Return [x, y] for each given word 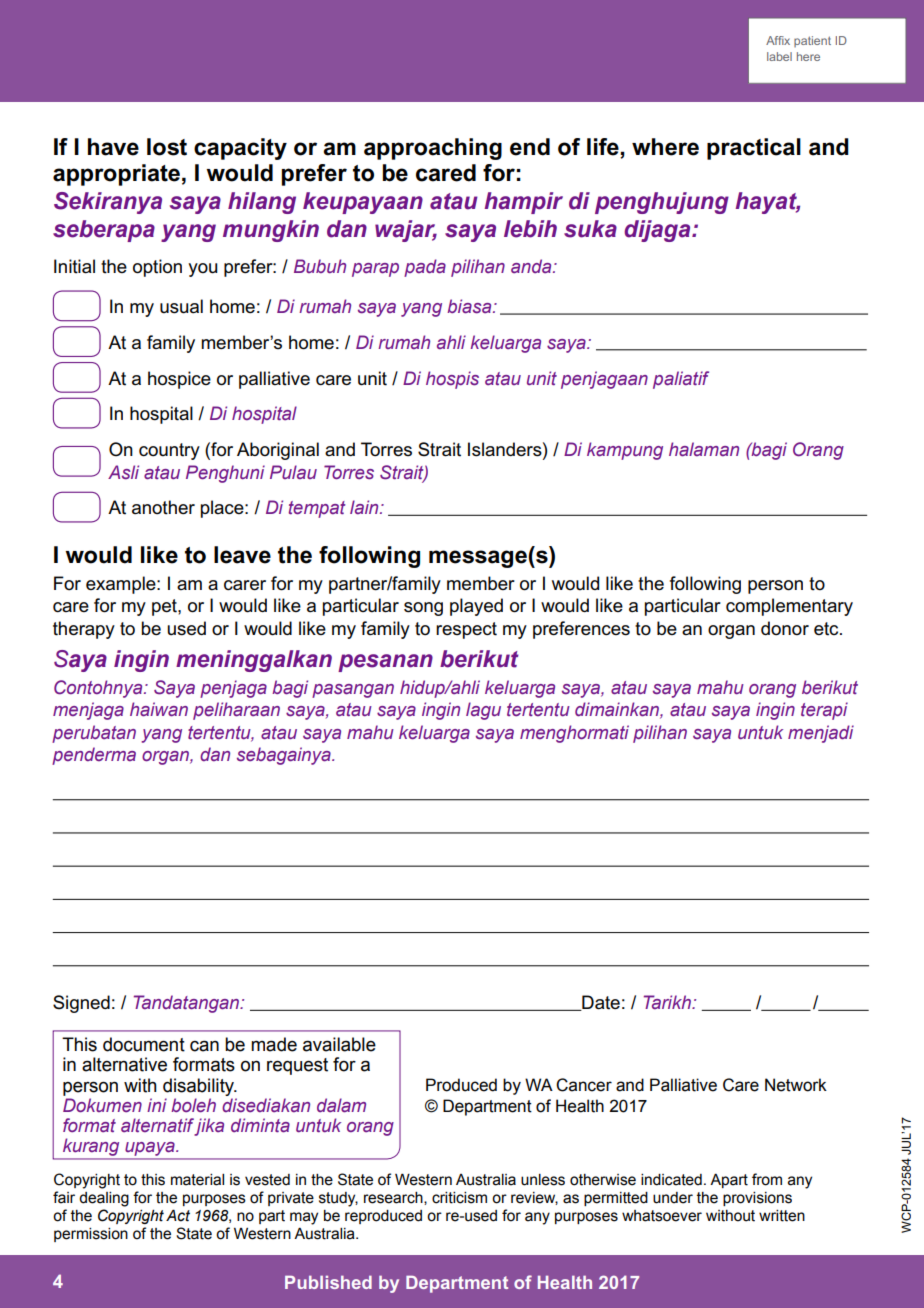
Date [600, 1003]
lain [365, 507]
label [779, 56]
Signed [81, 1004]
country [169, 451]
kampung [625, 451]
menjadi [821, 734]
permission [91, 1235]
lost [167, 147]
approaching [433, 149]
